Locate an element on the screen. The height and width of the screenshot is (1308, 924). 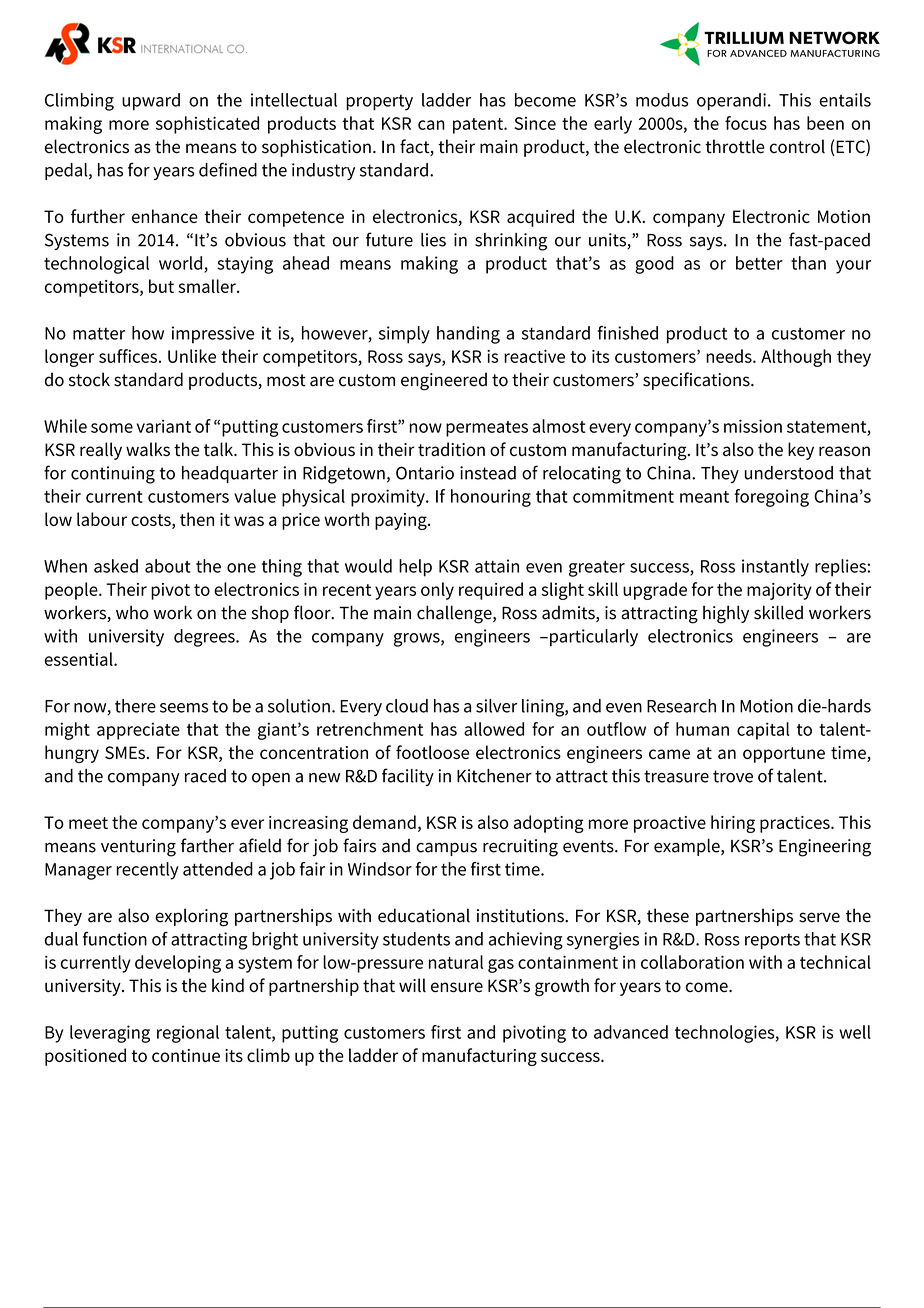
about is located at coordinates (168, 566).
